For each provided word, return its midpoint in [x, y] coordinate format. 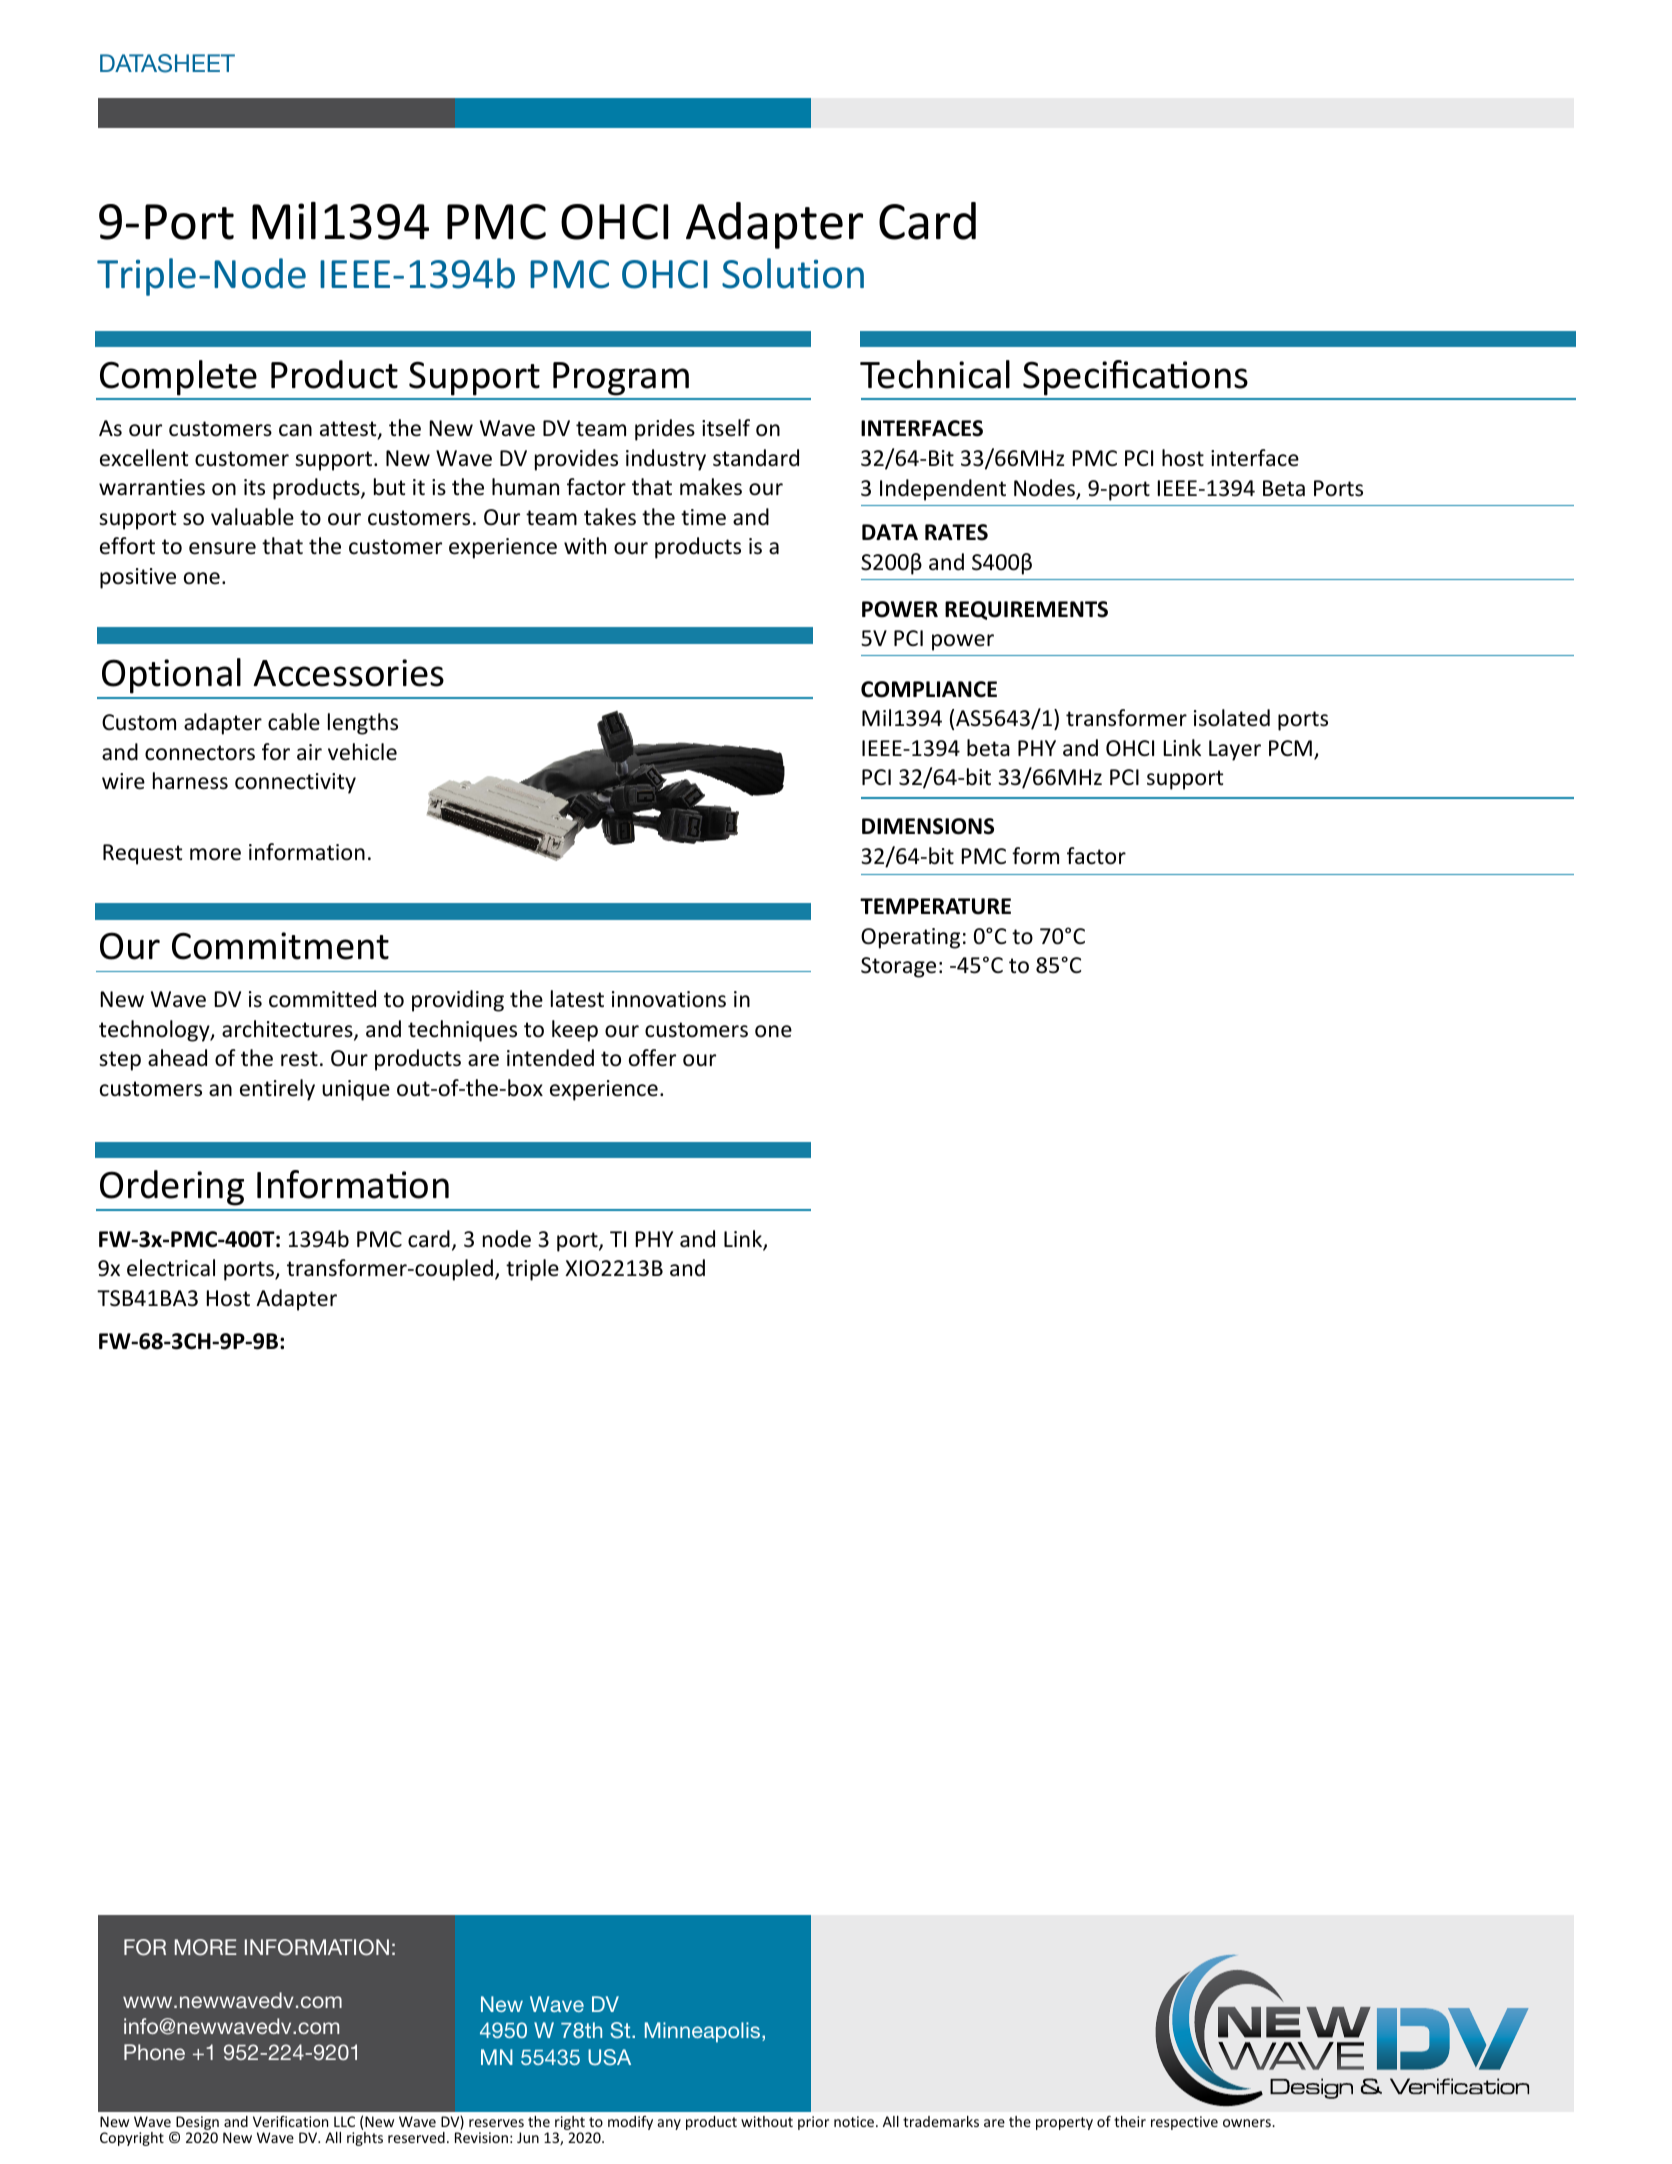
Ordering [172, 1188]
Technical [935, 374]
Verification [290, 2121]
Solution [793, 273]
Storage [898, 967]
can [295, 430]
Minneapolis [704, 2032]
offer [652, 1058]
